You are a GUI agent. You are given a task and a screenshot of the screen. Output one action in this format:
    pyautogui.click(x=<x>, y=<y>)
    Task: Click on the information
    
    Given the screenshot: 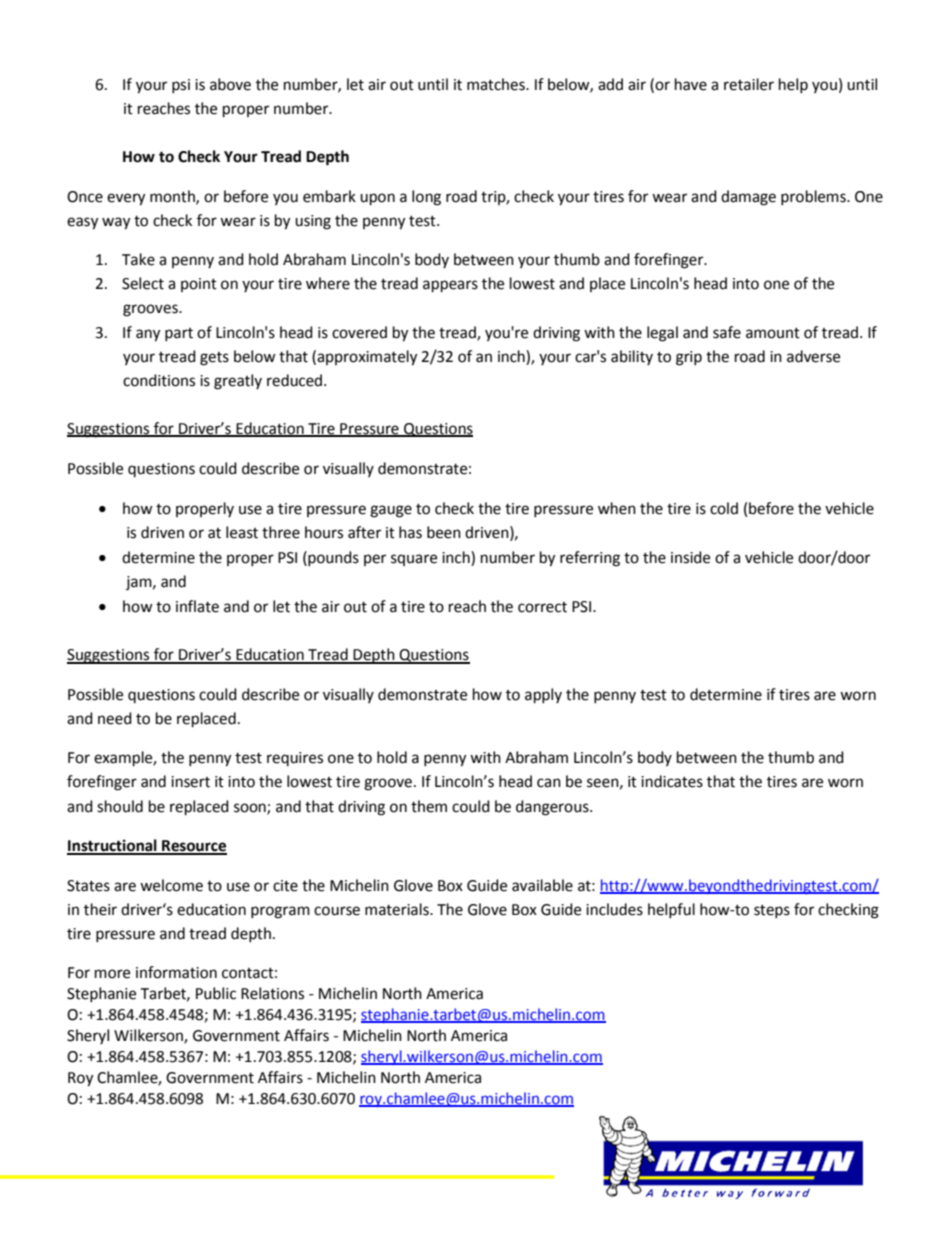 What is the action you would take?
    pyautogui.click(x=176, y=972)
